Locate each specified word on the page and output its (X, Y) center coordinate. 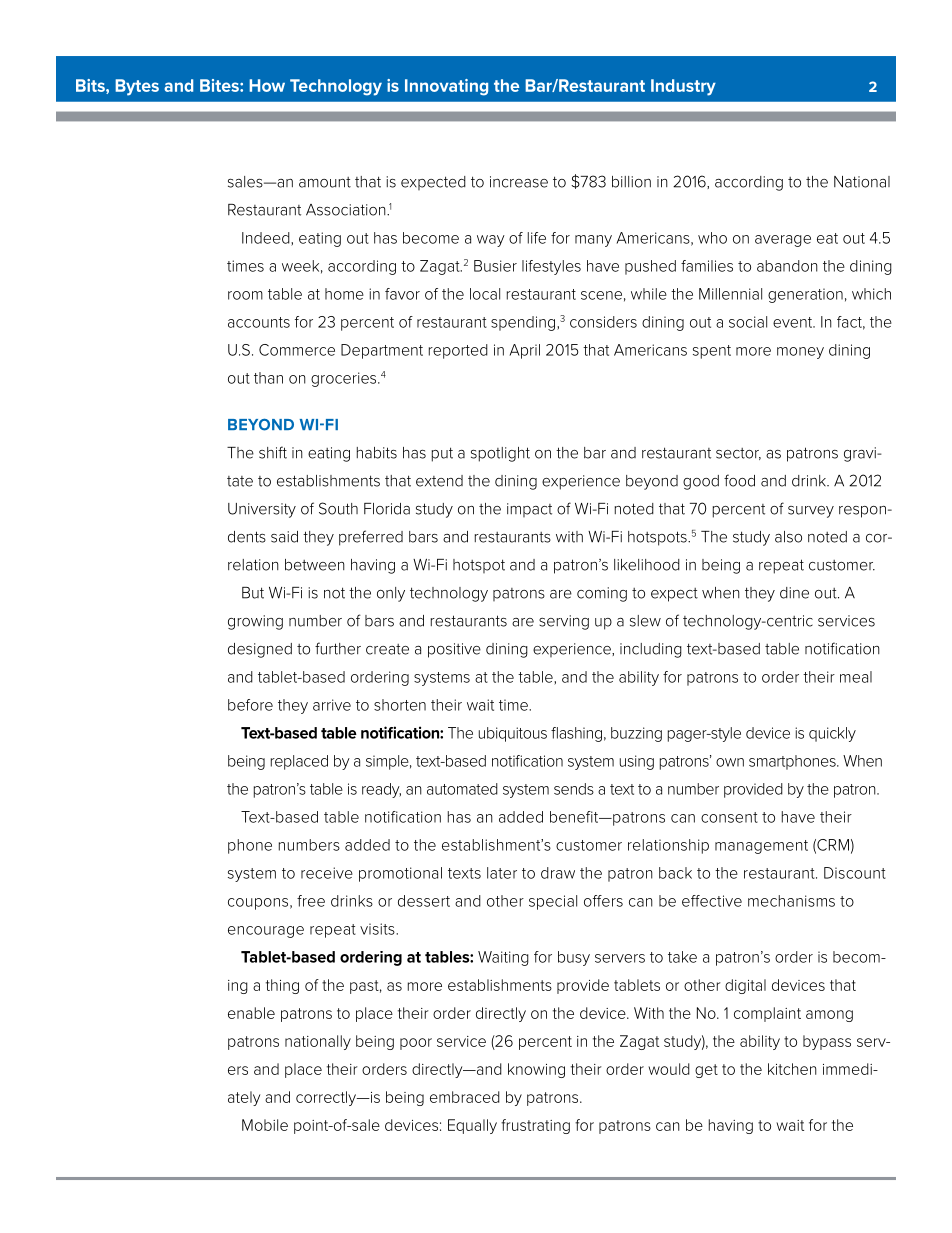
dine (794, 593)
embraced (465, 1097)
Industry (683, 87)
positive (454, 650)
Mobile (265, 1125)
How (267, 85)
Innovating (446, 87)
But (253, 593)
